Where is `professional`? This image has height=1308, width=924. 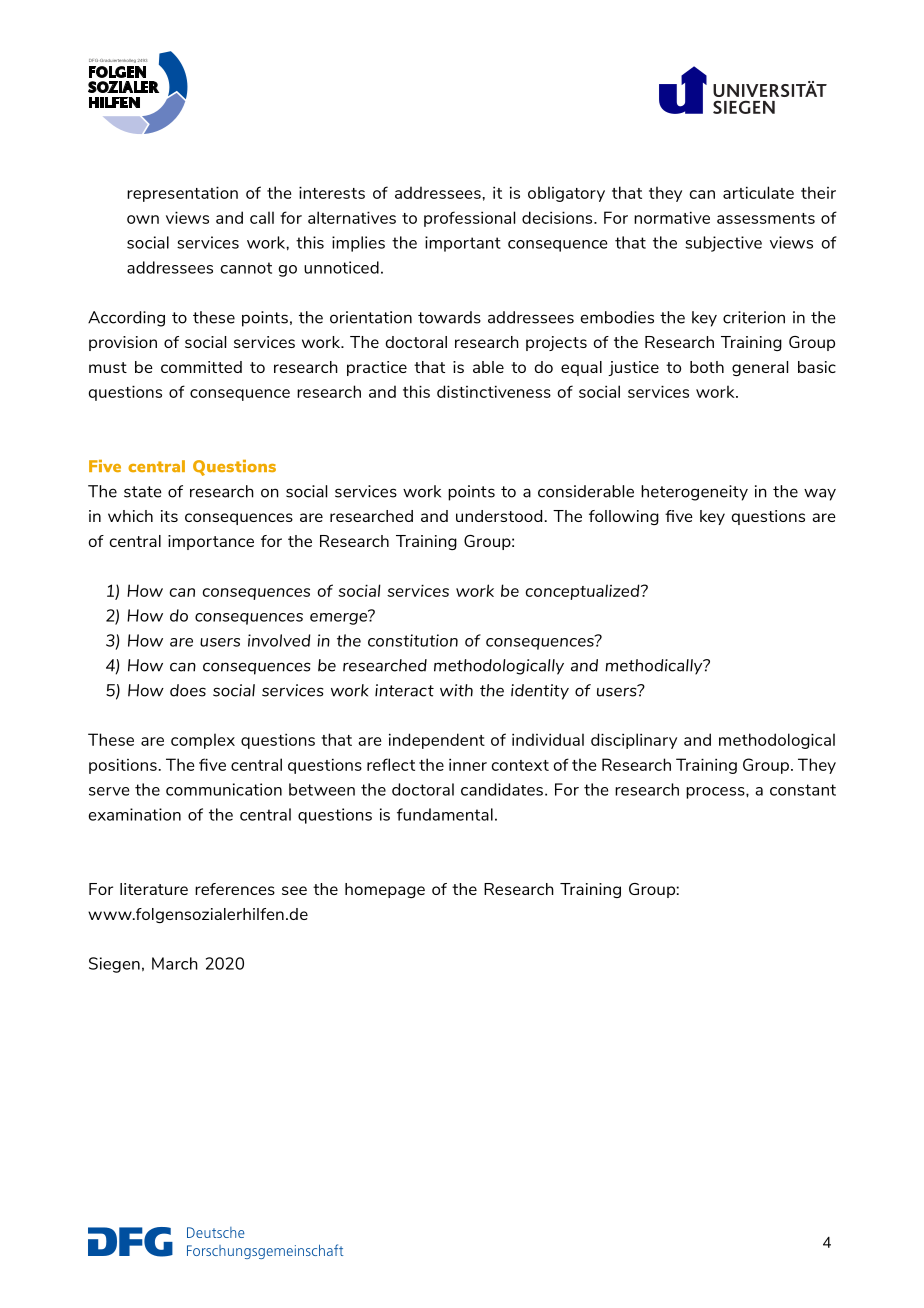
professional is located at coordinates (469, 219).
